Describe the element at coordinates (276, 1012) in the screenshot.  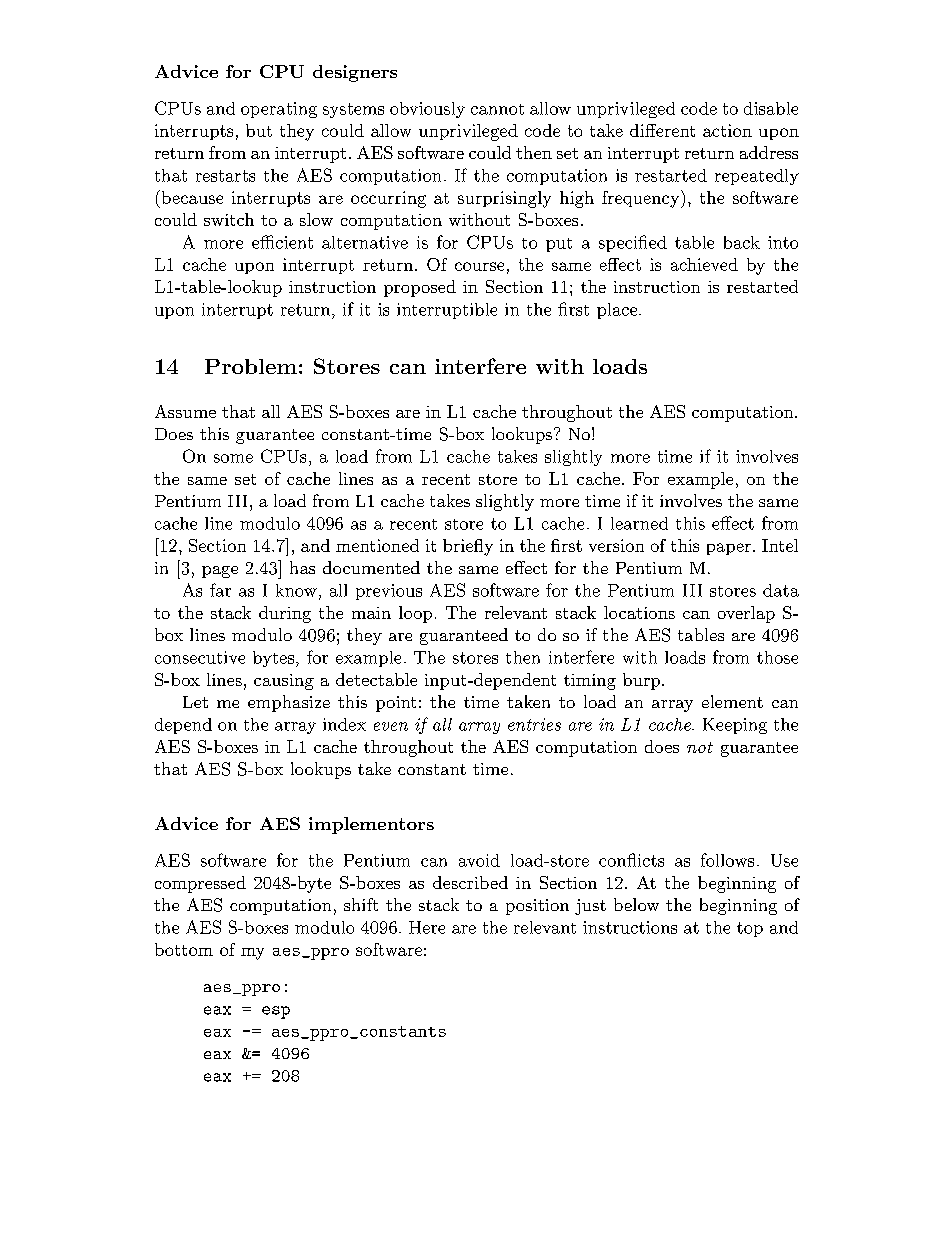
I see `esp` at that location.
